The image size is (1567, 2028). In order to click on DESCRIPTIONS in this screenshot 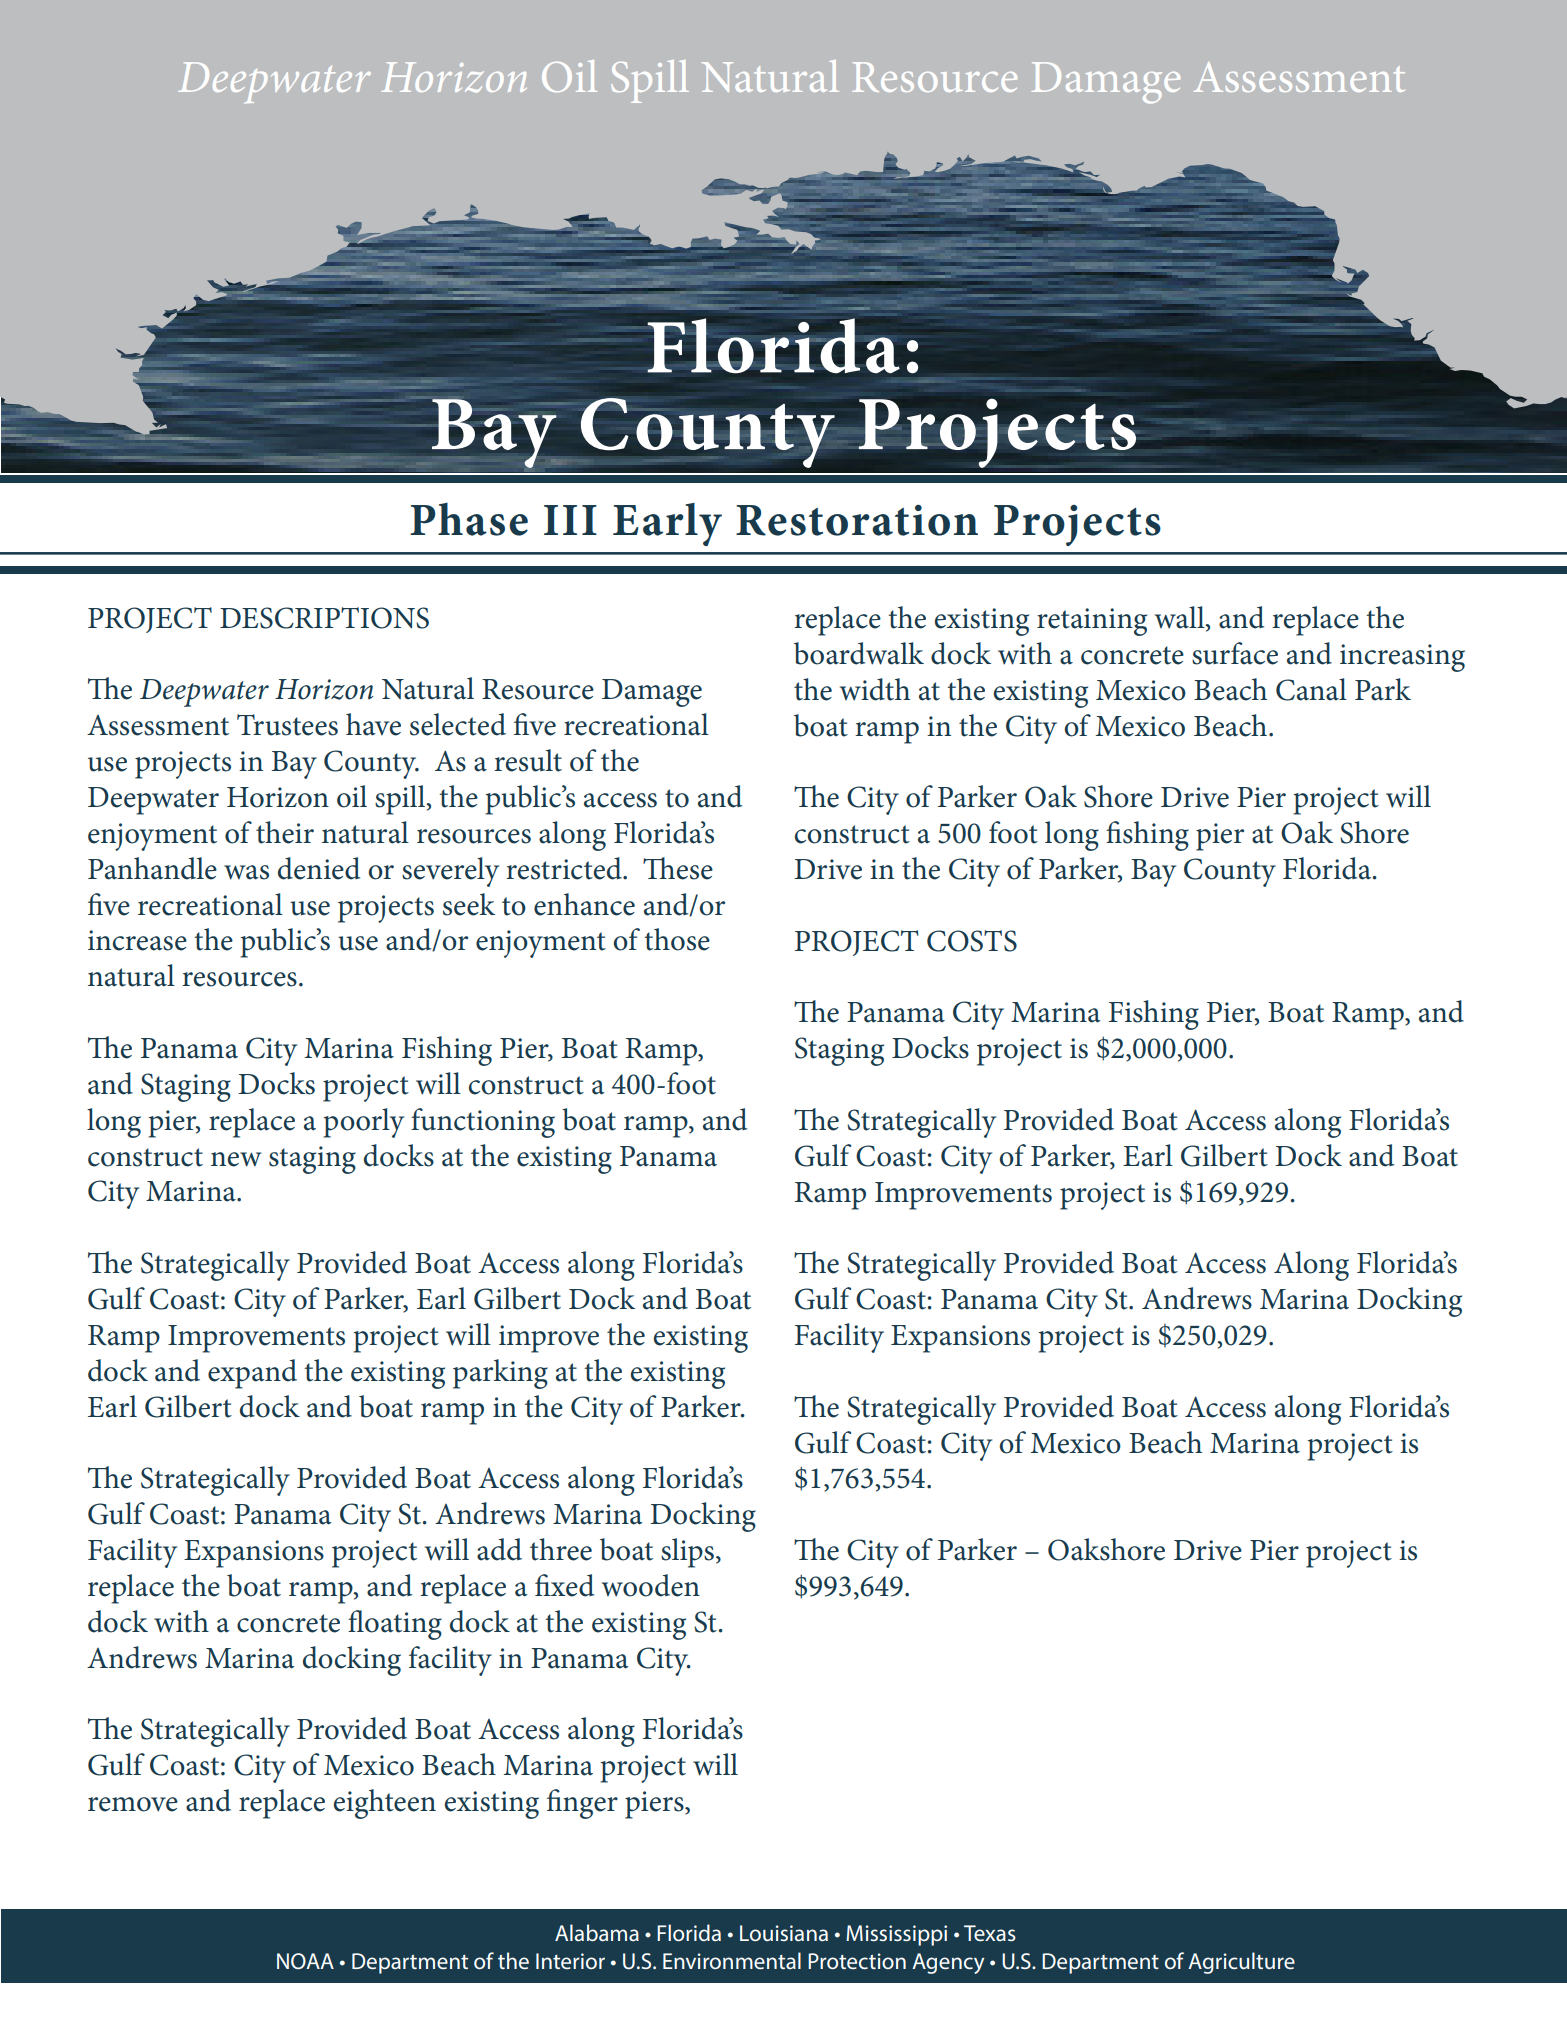, I will do `click(324, 618)`.
